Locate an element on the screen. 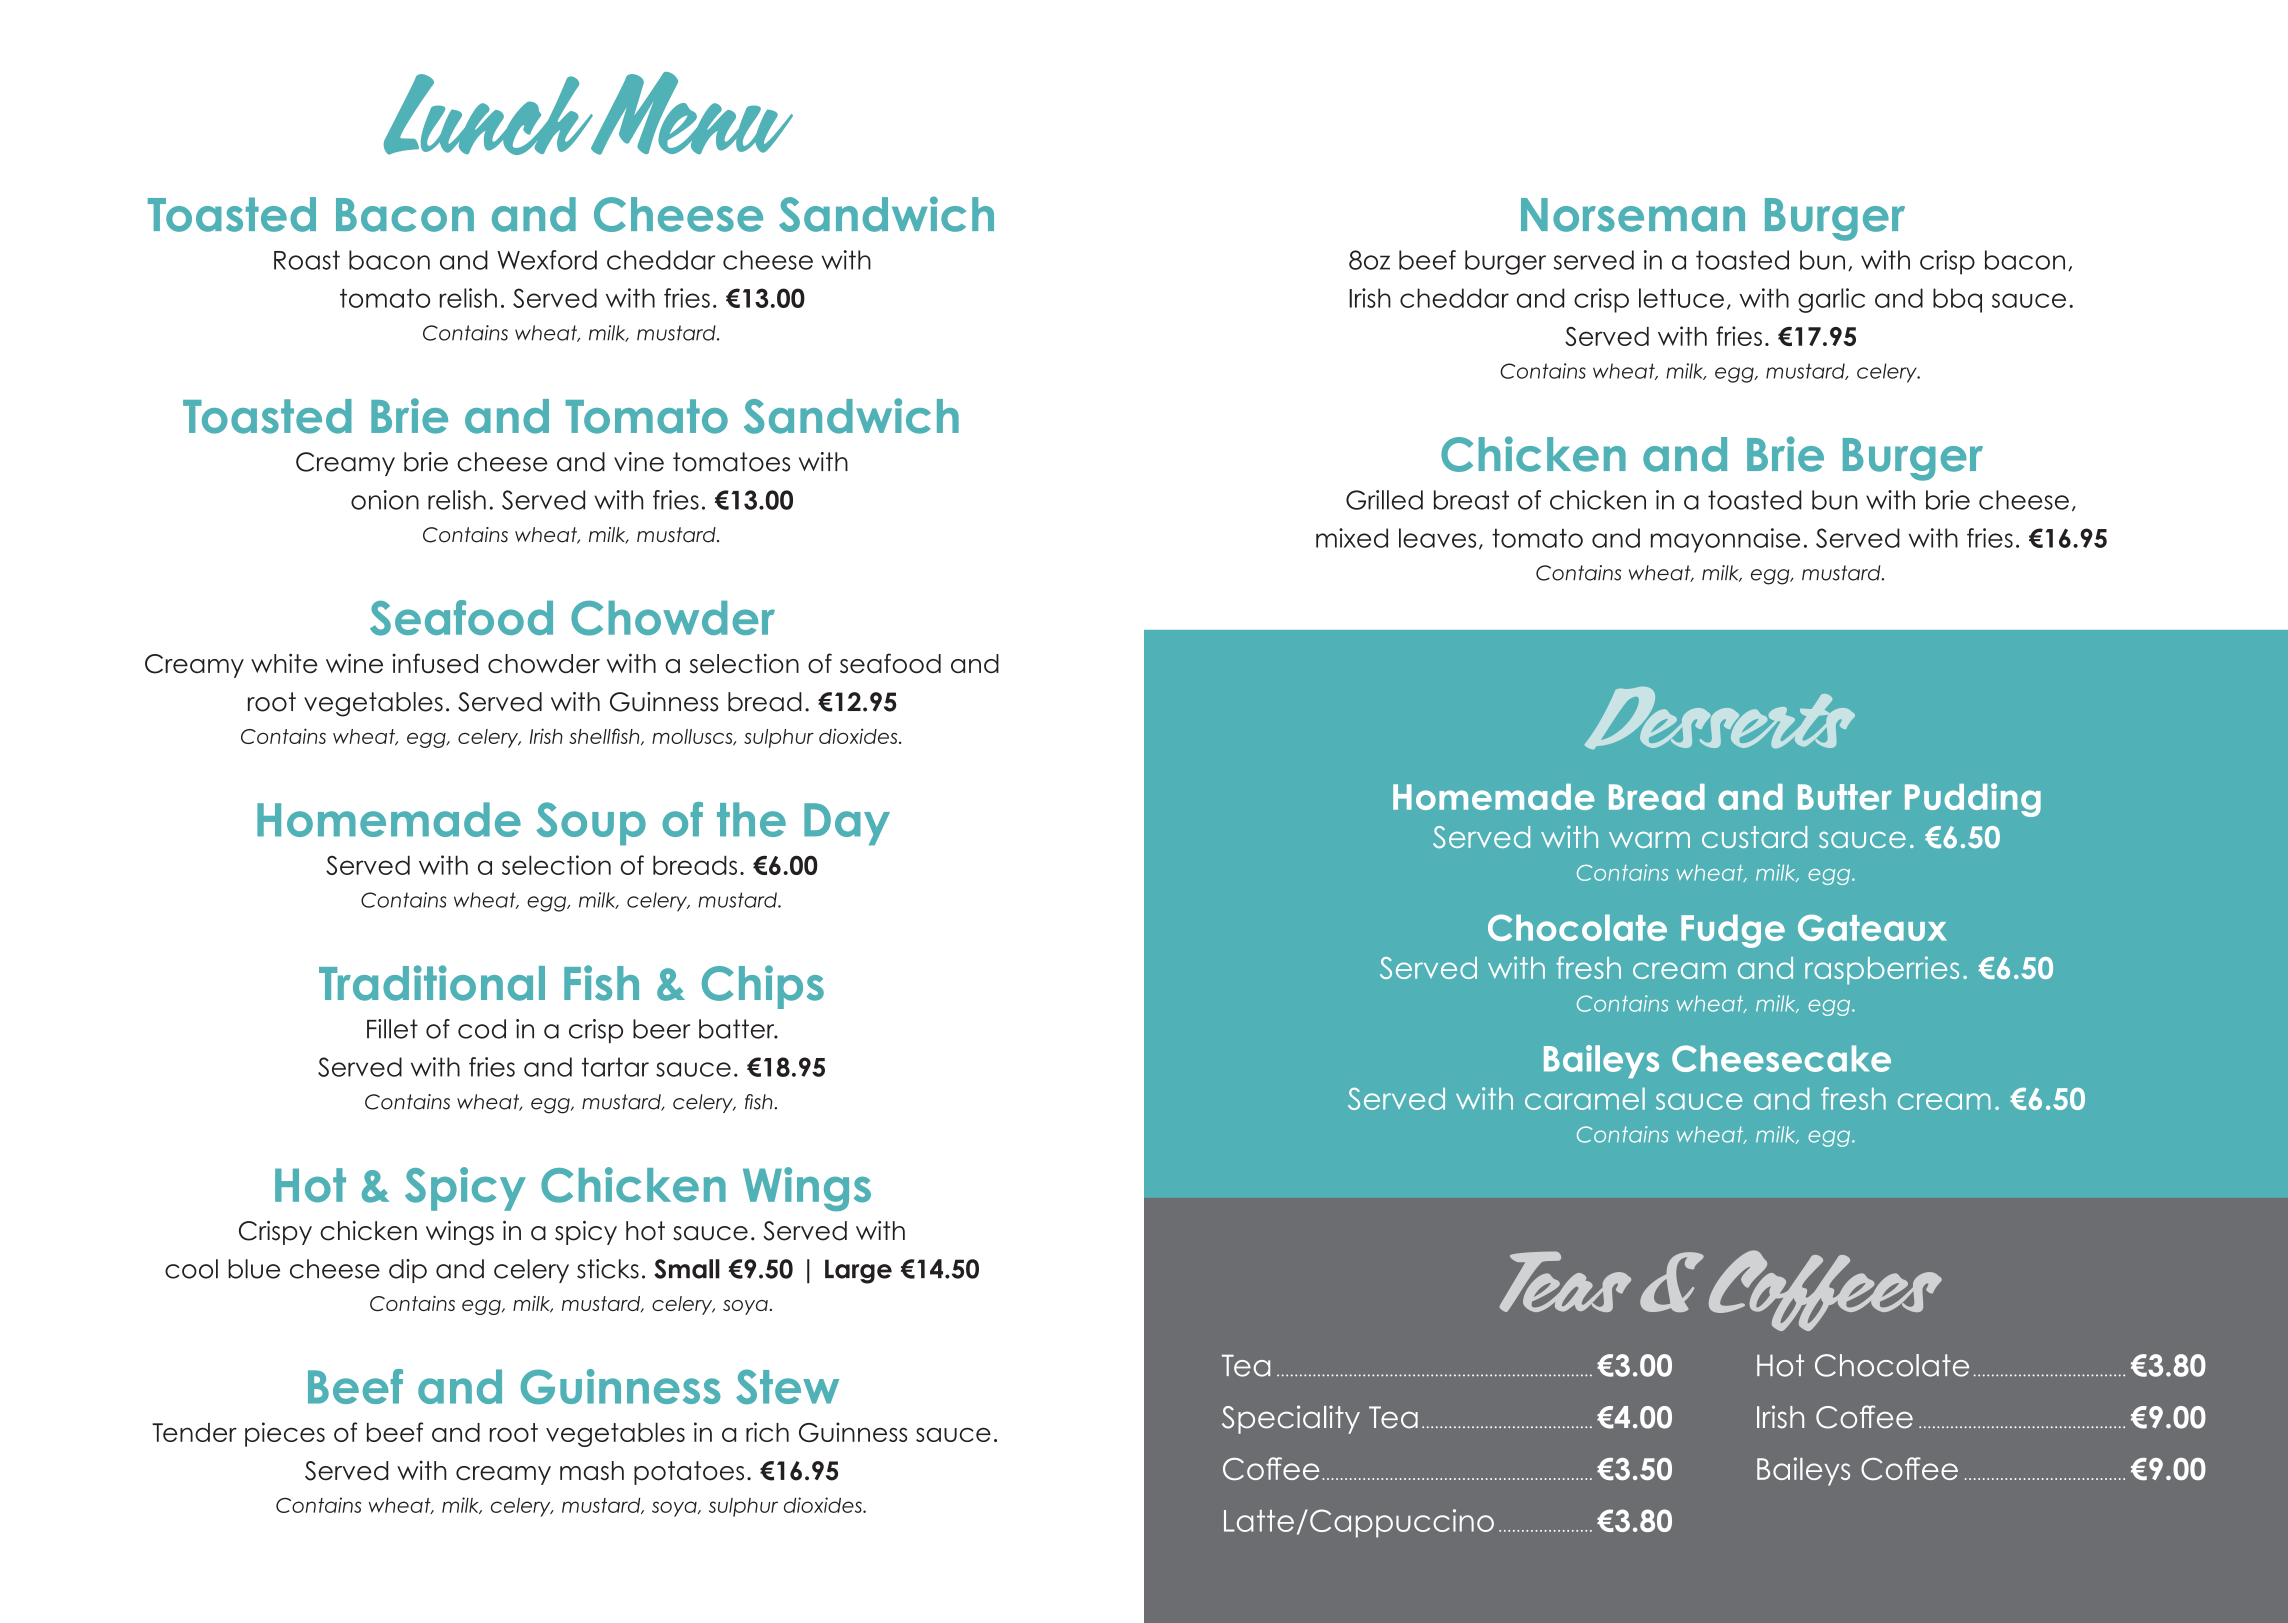 The height and width of the screenshot is (1623, 2288). Menu is located at coordinates (691, 113).
